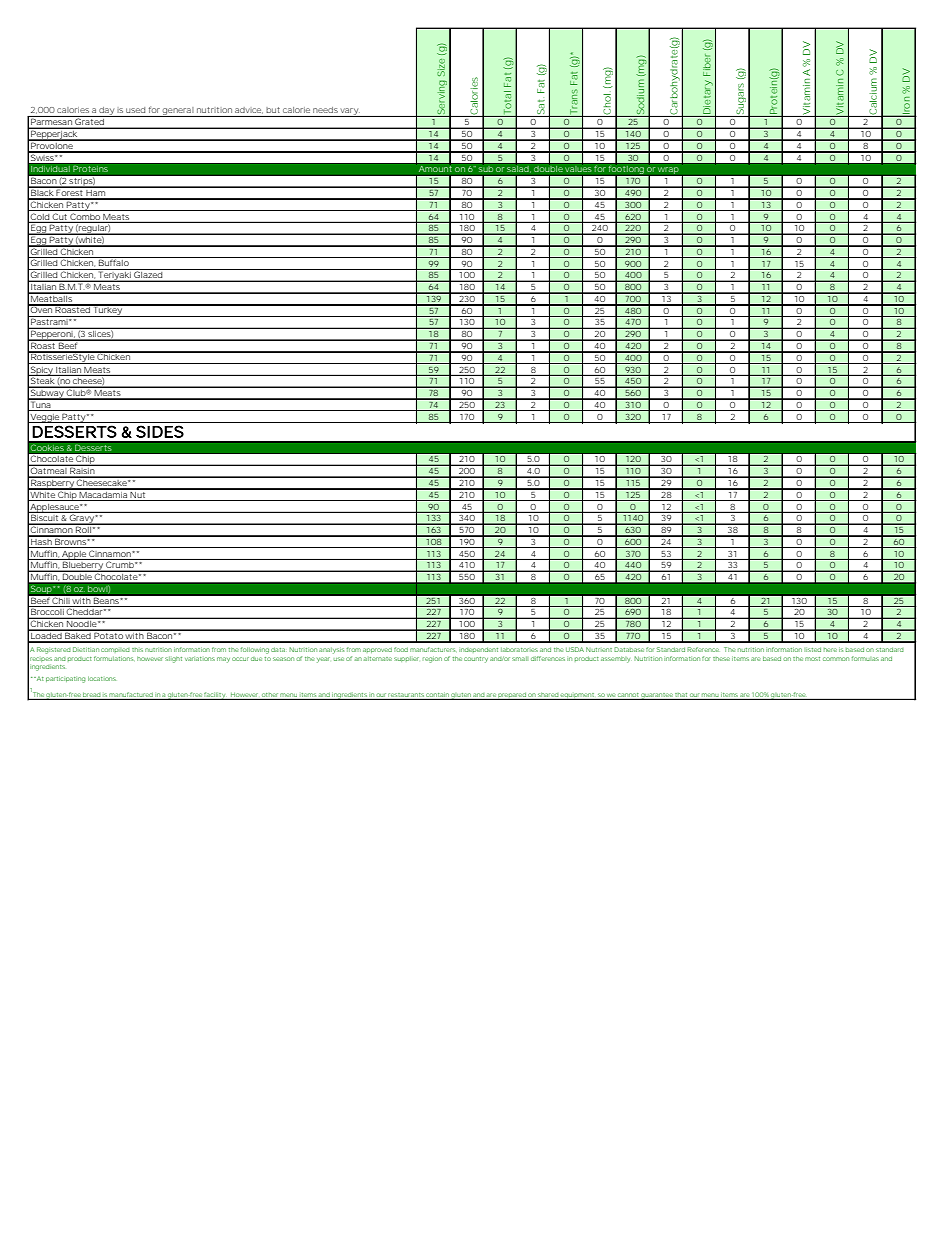  Describe the element at coordinates (173, 659) in the document. I see `slight` at that location.
